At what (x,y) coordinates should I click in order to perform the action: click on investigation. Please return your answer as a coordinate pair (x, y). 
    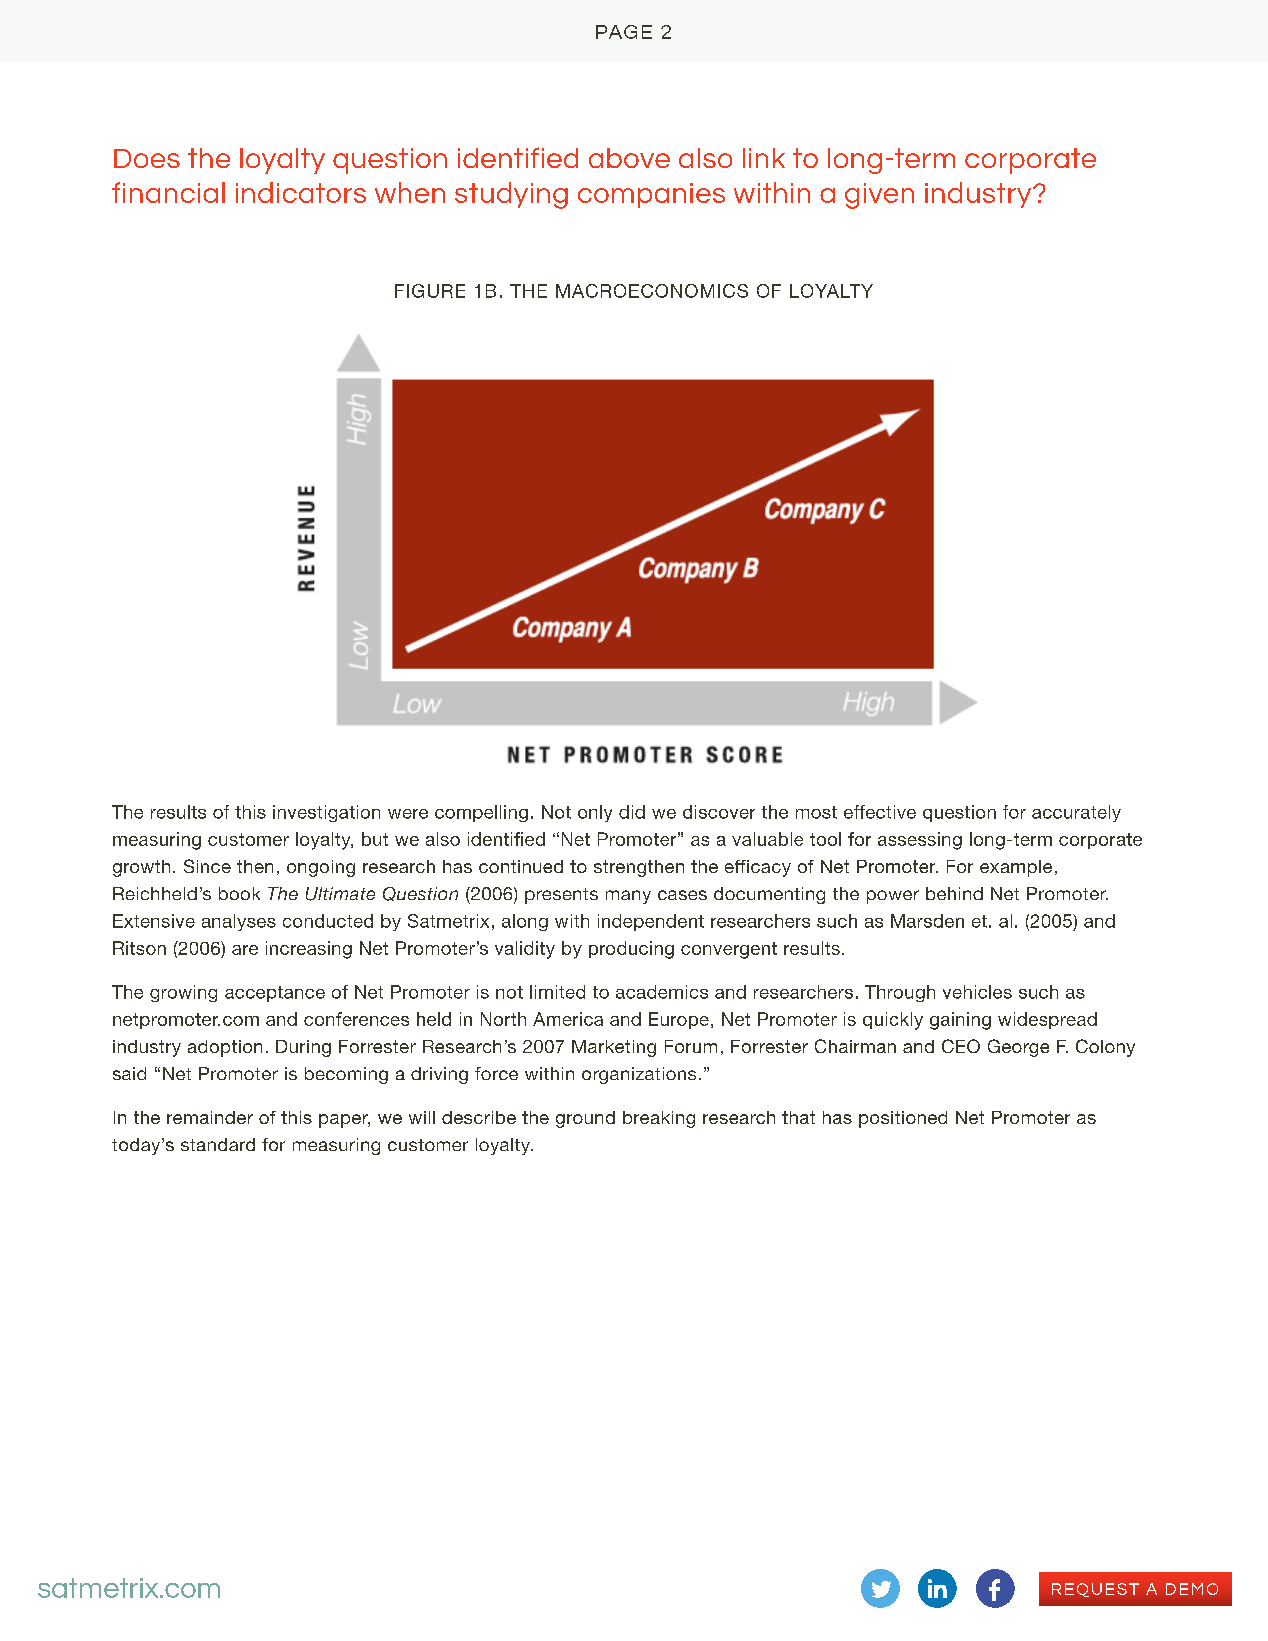
    Looking at the image, I should click on (326, 813).
